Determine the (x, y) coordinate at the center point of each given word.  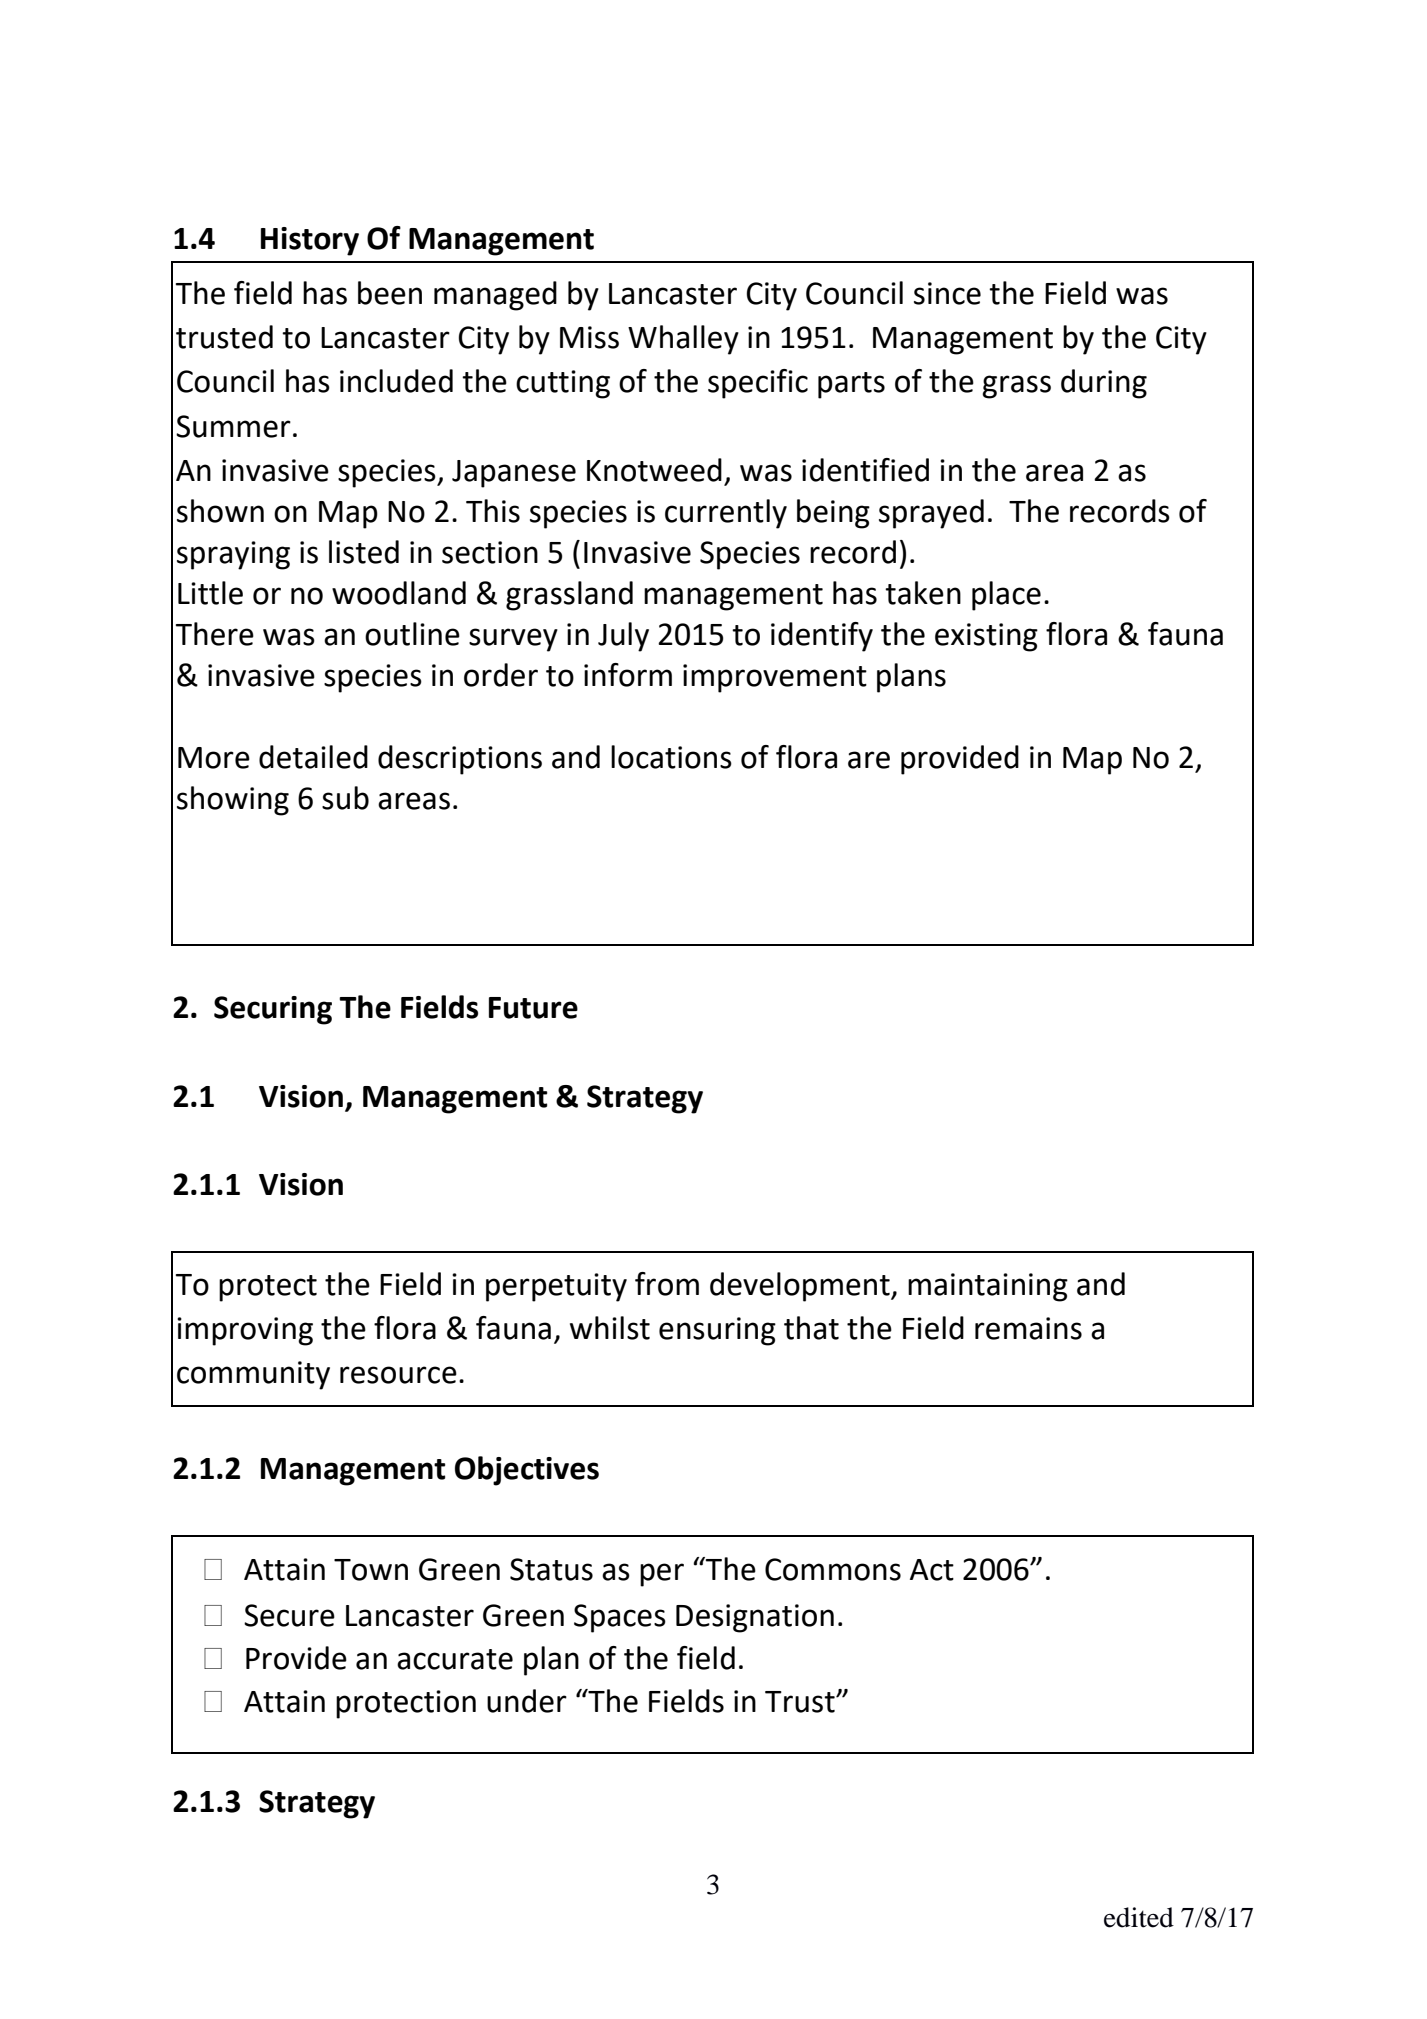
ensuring (717, 1331)
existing (986, 637)
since (947, 293)
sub (345, 798)
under (527, 1701)
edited (1139, 1917)
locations (671, 757)
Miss (589, 337)
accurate (455, 1659)
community (253, 1375)
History (310, 241)
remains (1028, 1328)
